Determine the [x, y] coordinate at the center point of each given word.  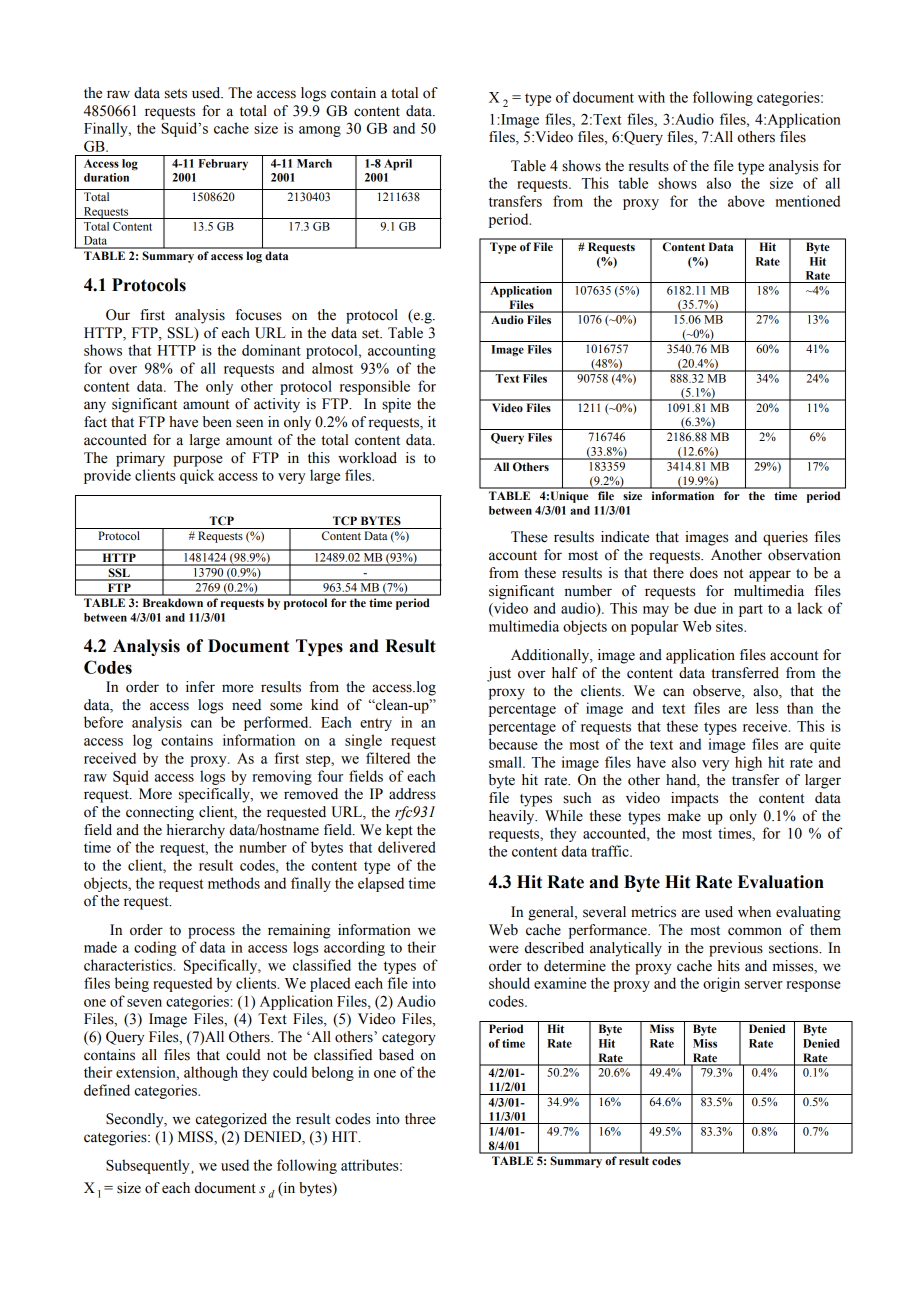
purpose [197, 461]
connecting [160, 813]
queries [785, 538]
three [420, 1119]
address [412, 794]
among [320, 131]
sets [176, 94]
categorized [231, 1120]
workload [367, 458]
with [651, 97]
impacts [694, 799]
